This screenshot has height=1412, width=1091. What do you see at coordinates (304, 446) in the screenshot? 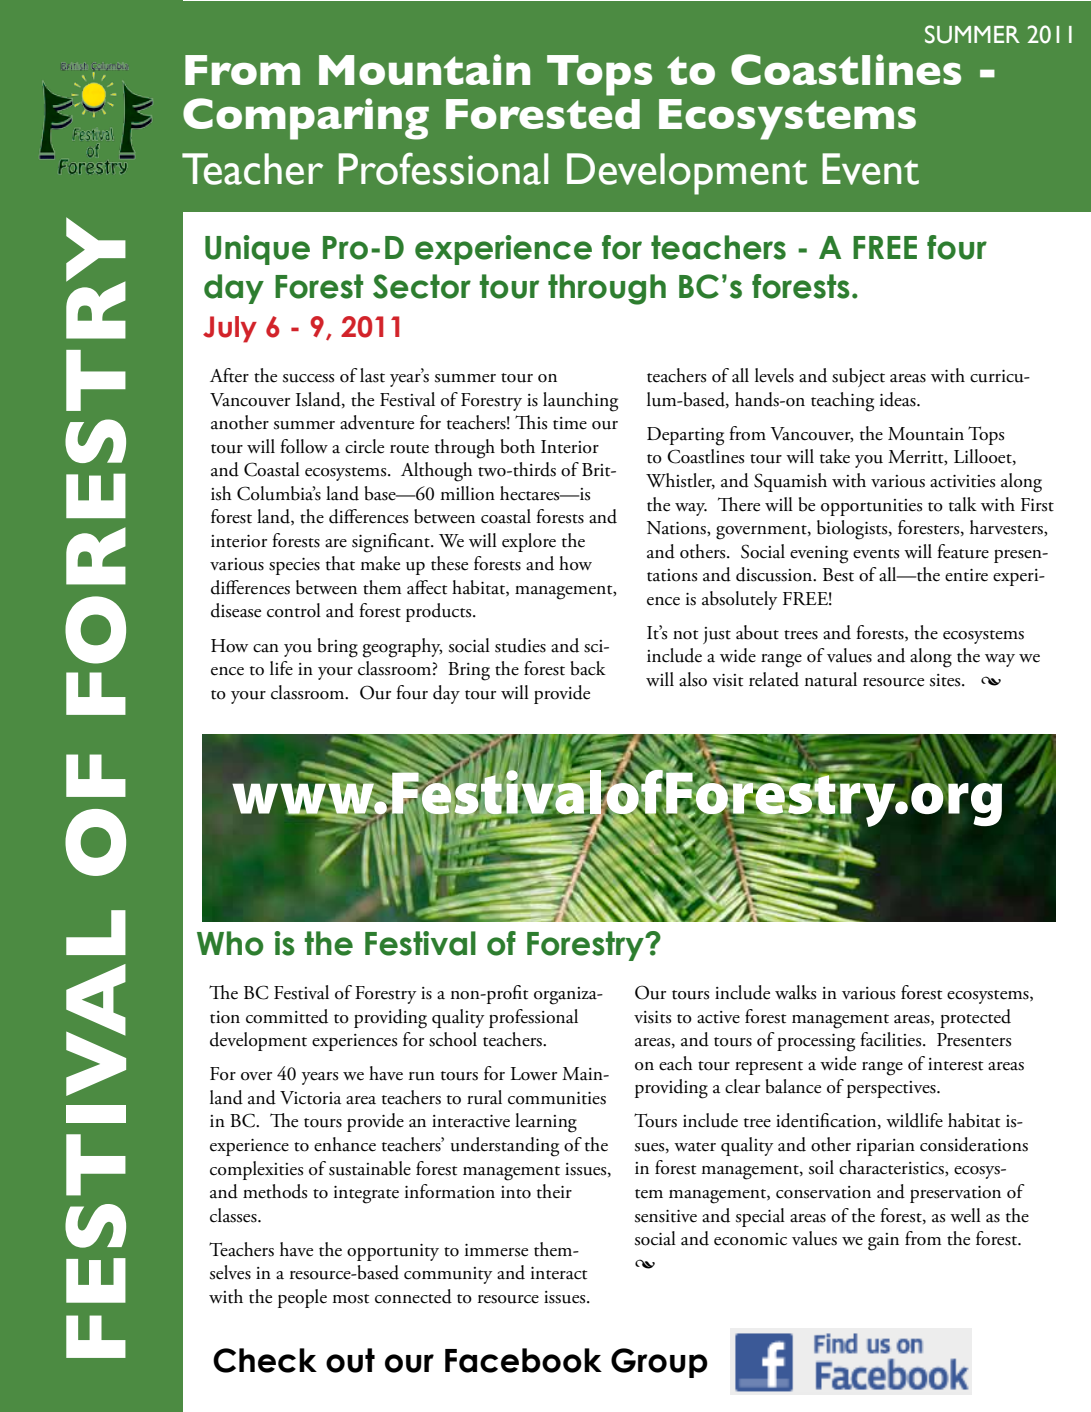
I see `follow` at bounding box center [304, 446].
